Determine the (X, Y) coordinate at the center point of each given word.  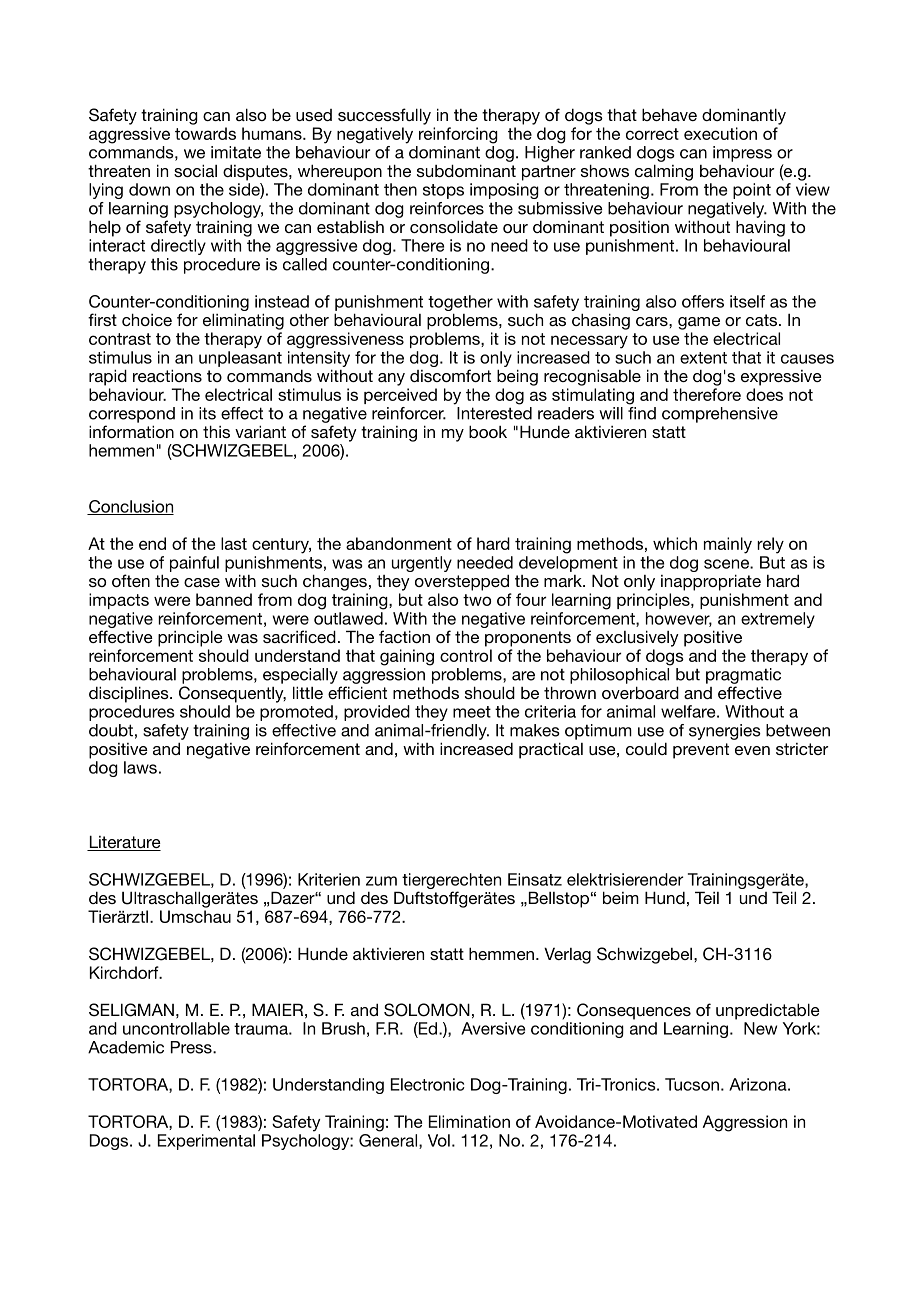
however (679, 619)
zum (381, 881)
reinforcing (458, 135)
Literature (124, 843)
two (477, 600)
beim (621, 897)
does (764, 394)
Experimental (206, 1142)
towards (205, 133)
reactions (167, 375)
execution (720, 133)
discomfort (450, 375)
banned (224, 599)
